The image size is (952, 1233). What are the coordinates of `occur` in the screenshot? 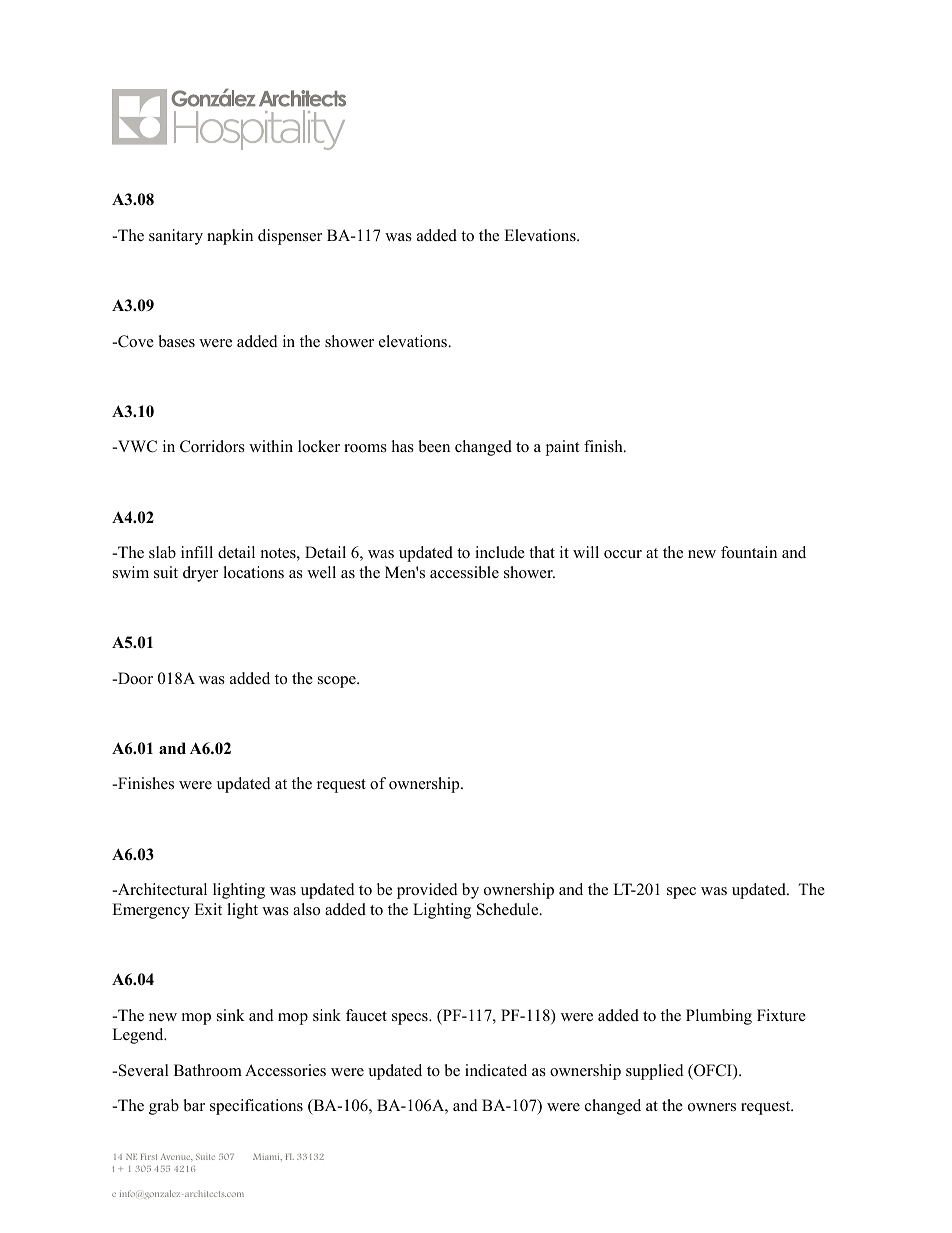 It's located at (623, 554).
